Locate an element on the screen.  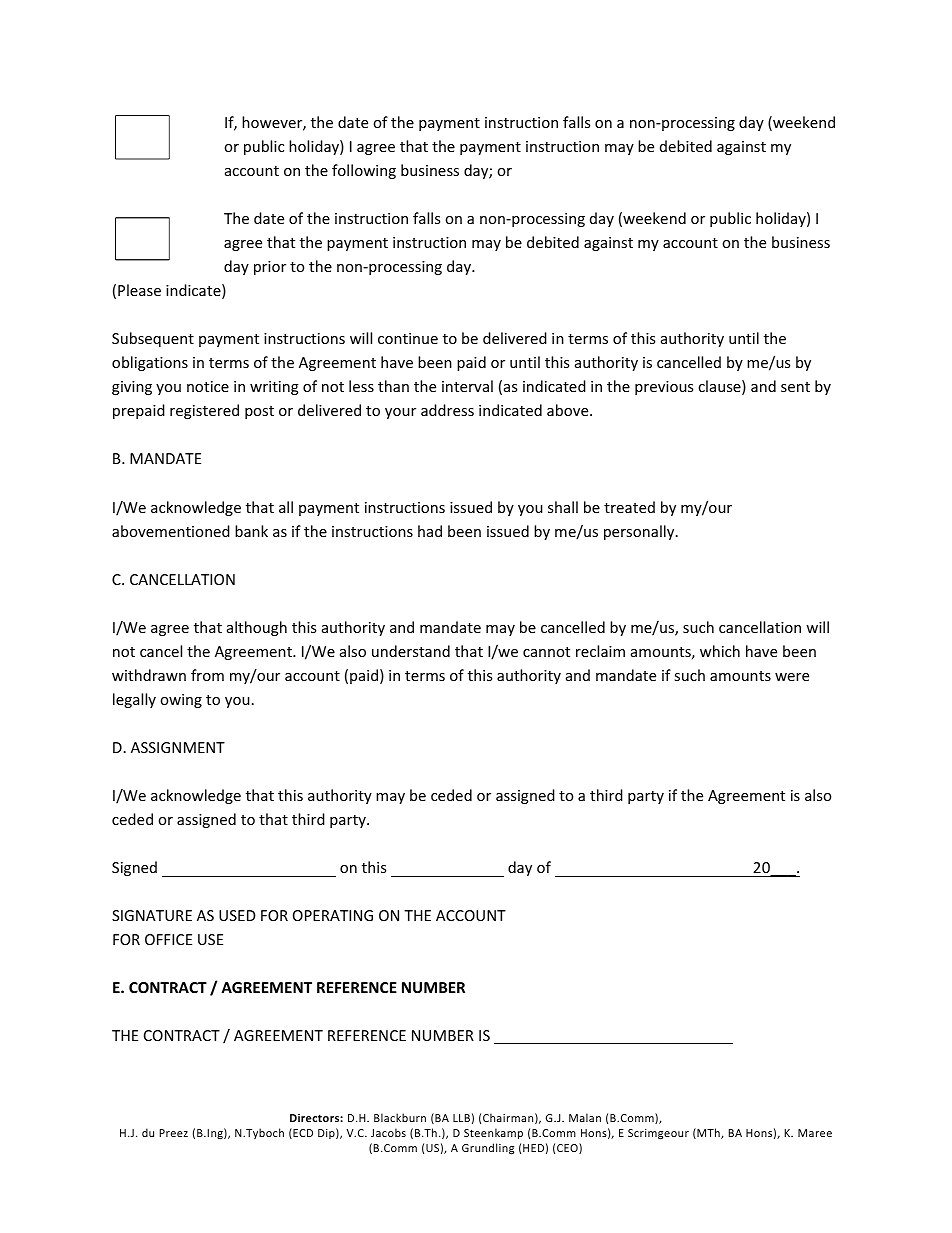
bank is located at coordinates (251, 531).
